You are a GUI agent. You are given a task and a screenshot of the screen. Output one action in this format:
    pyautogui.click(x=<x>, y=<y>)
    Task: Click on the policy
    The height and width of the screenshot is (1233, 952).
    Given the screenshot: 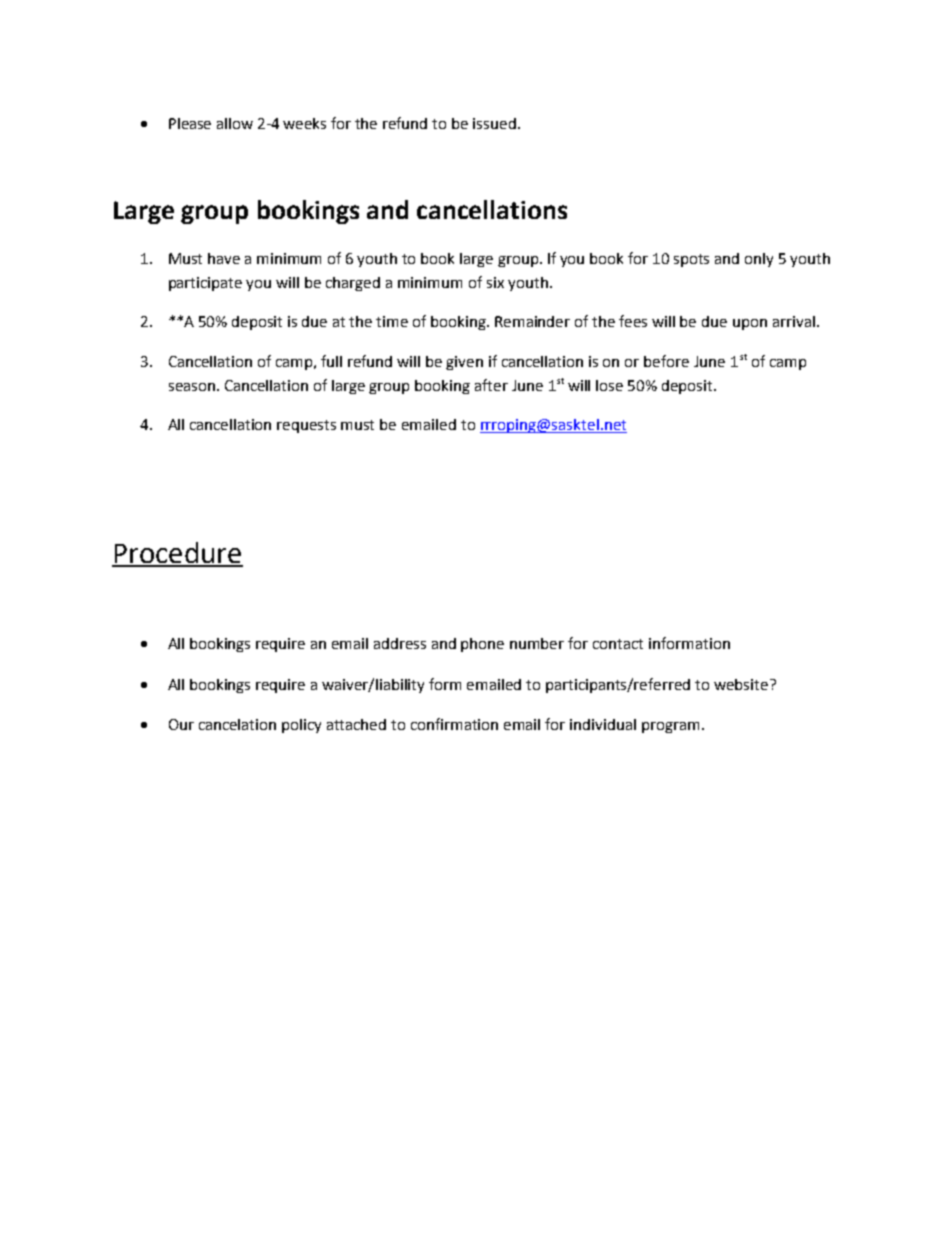 What is the action you would take?
    pyautogui.click(x=301, y=726)
